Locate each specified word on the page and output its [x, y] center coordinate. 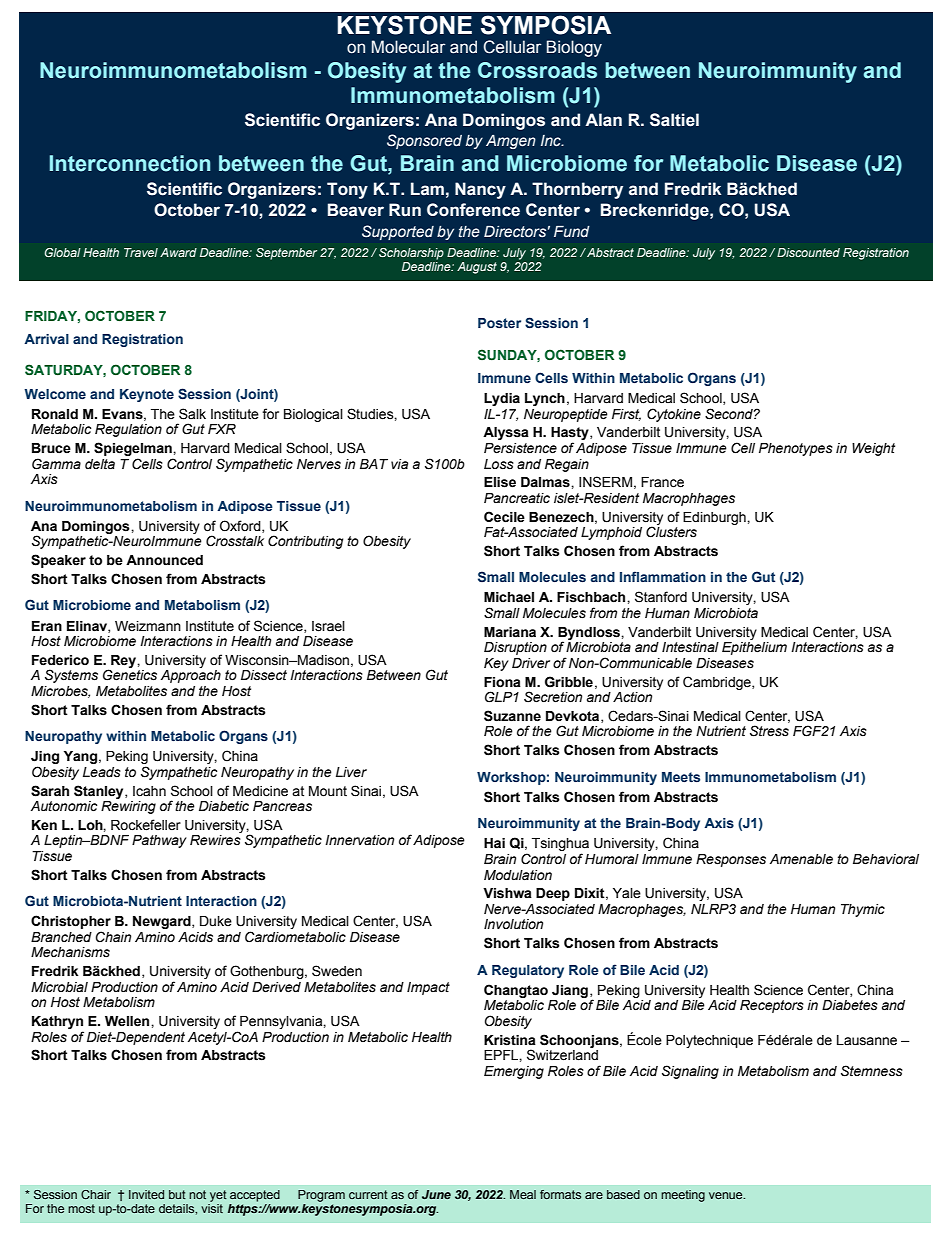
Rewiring [128, 806]
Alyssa [506, 433]
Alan [603, 120]
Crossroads [537, 70]
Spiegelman [134, 449]
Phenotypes [796, 449]
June [436, 1194]
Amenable [801, 859]
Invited [146, 1194]
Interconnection [129, 163]
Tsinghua [560, 846]
